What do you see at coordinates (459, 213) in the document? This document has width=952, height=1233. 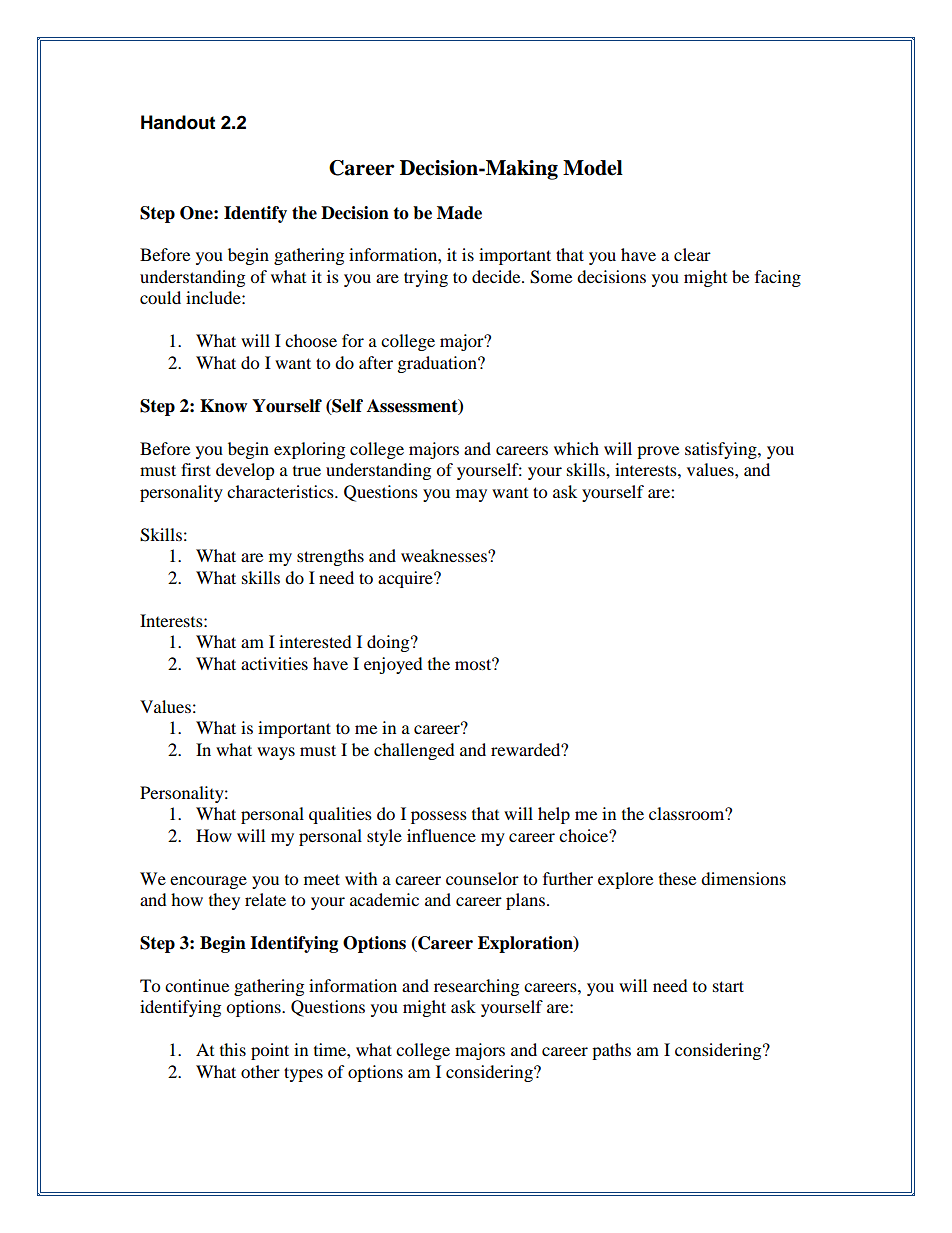 I see `Made` at bounding box center [459, 213].
